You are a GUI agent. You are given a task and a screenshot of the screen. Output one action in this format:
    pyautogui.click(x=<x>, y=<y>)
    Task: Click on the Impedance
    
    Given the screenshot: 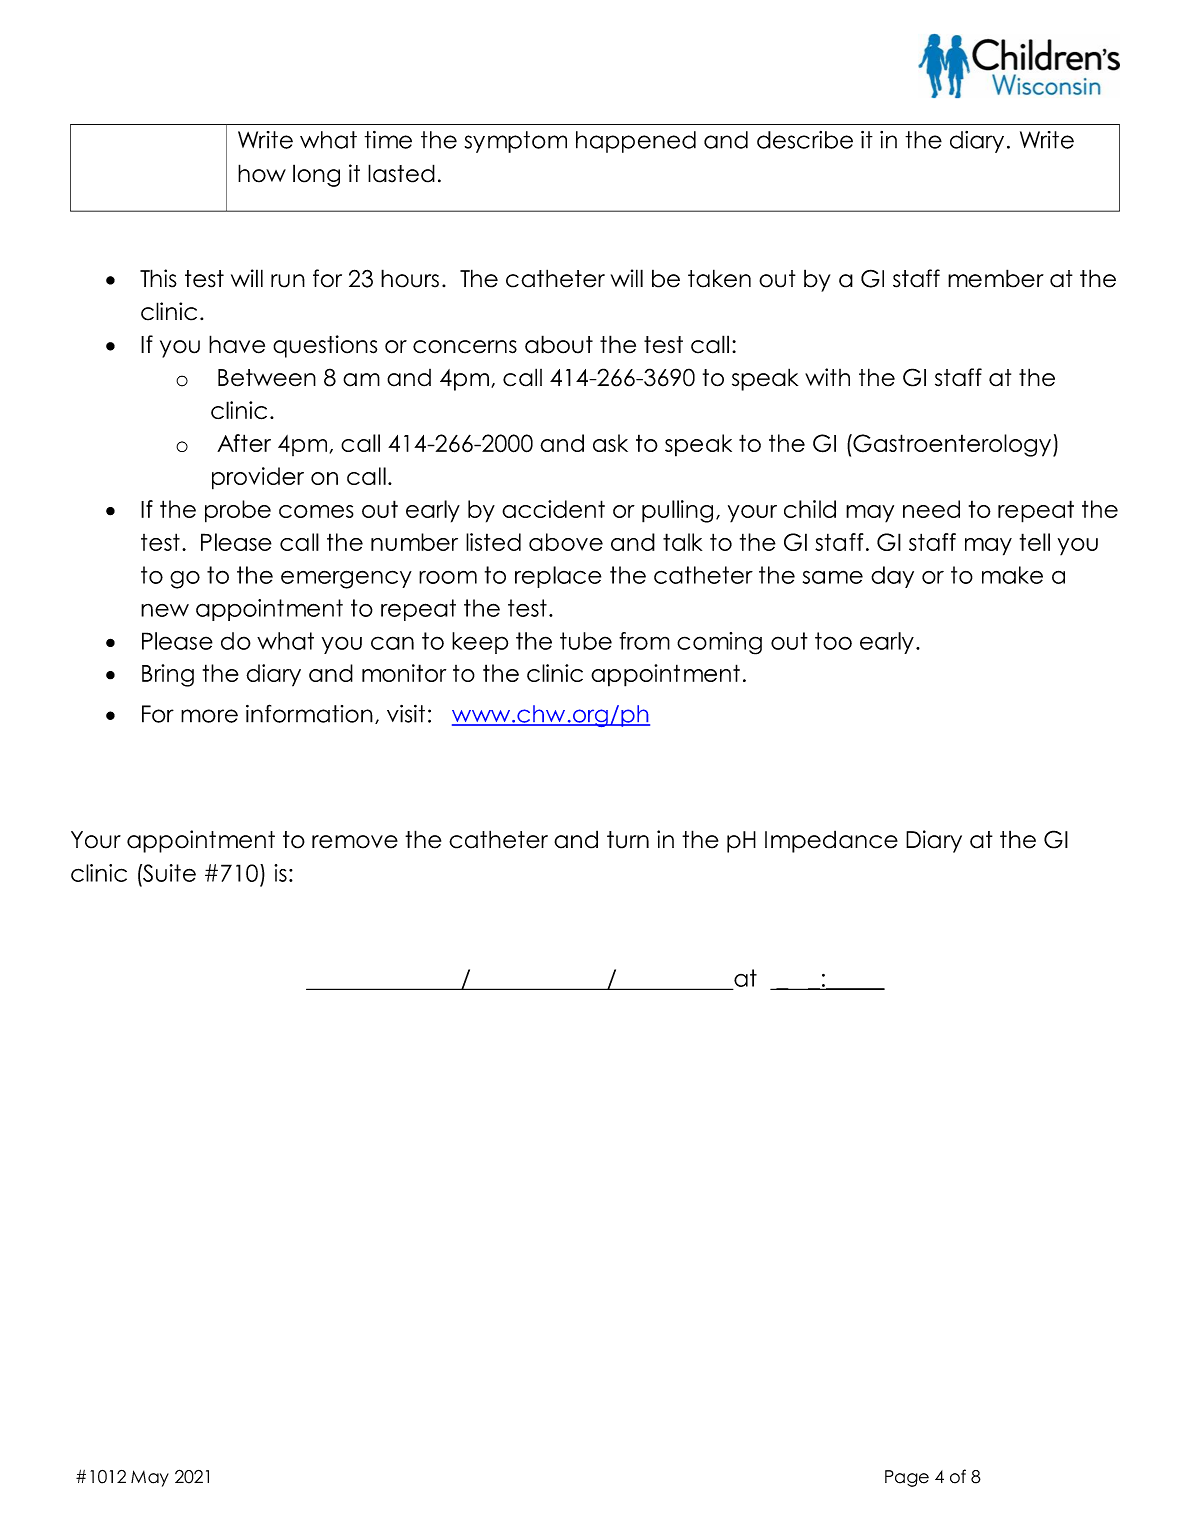 What is the action you would take?
    pyautogui.click(x=831, y=841)
